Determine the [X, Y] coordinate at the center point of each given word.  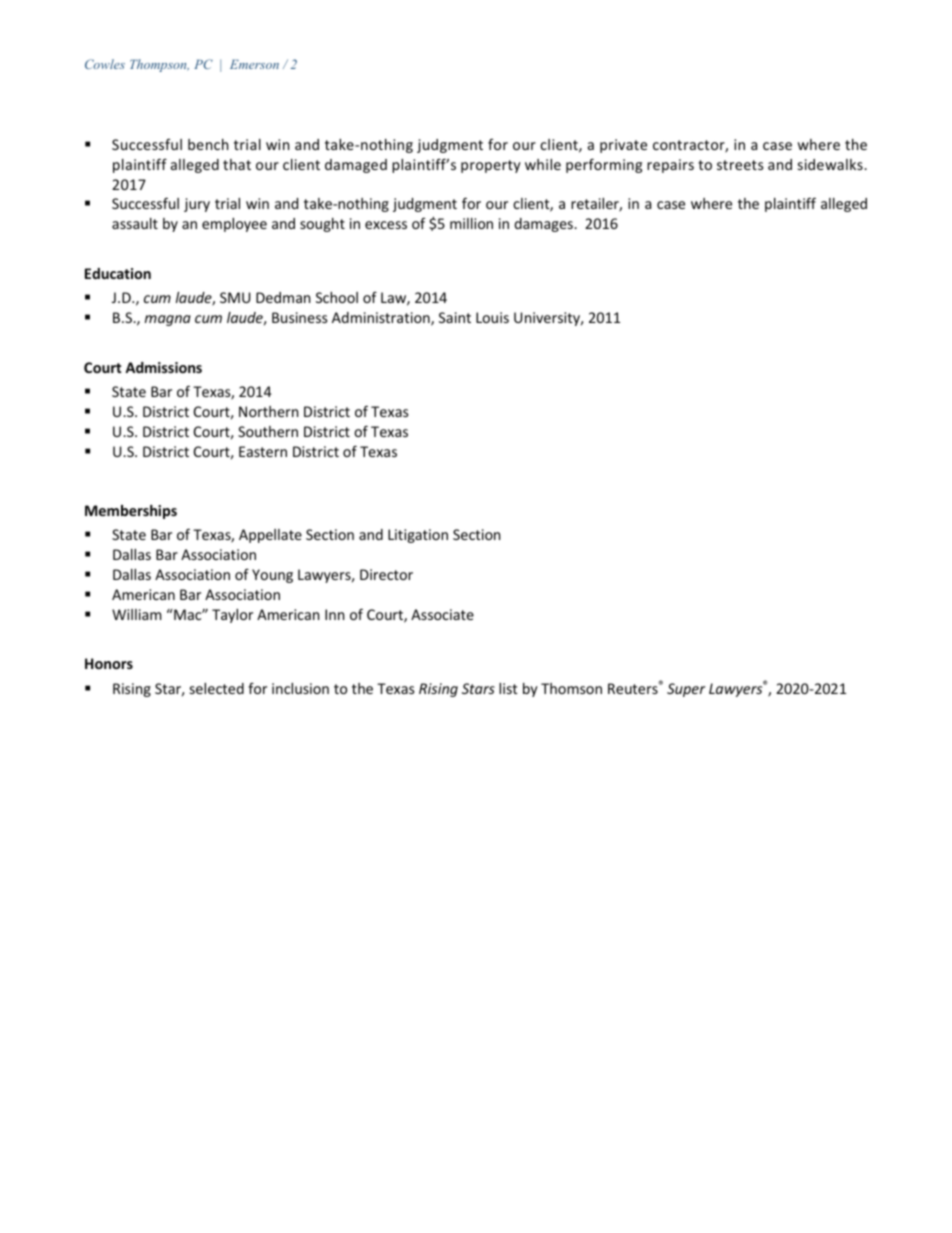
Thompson [159, 65]
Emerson [254, 64]
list [508, 688]
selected [217, 688]
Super [686, 690]
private [623, 146]
